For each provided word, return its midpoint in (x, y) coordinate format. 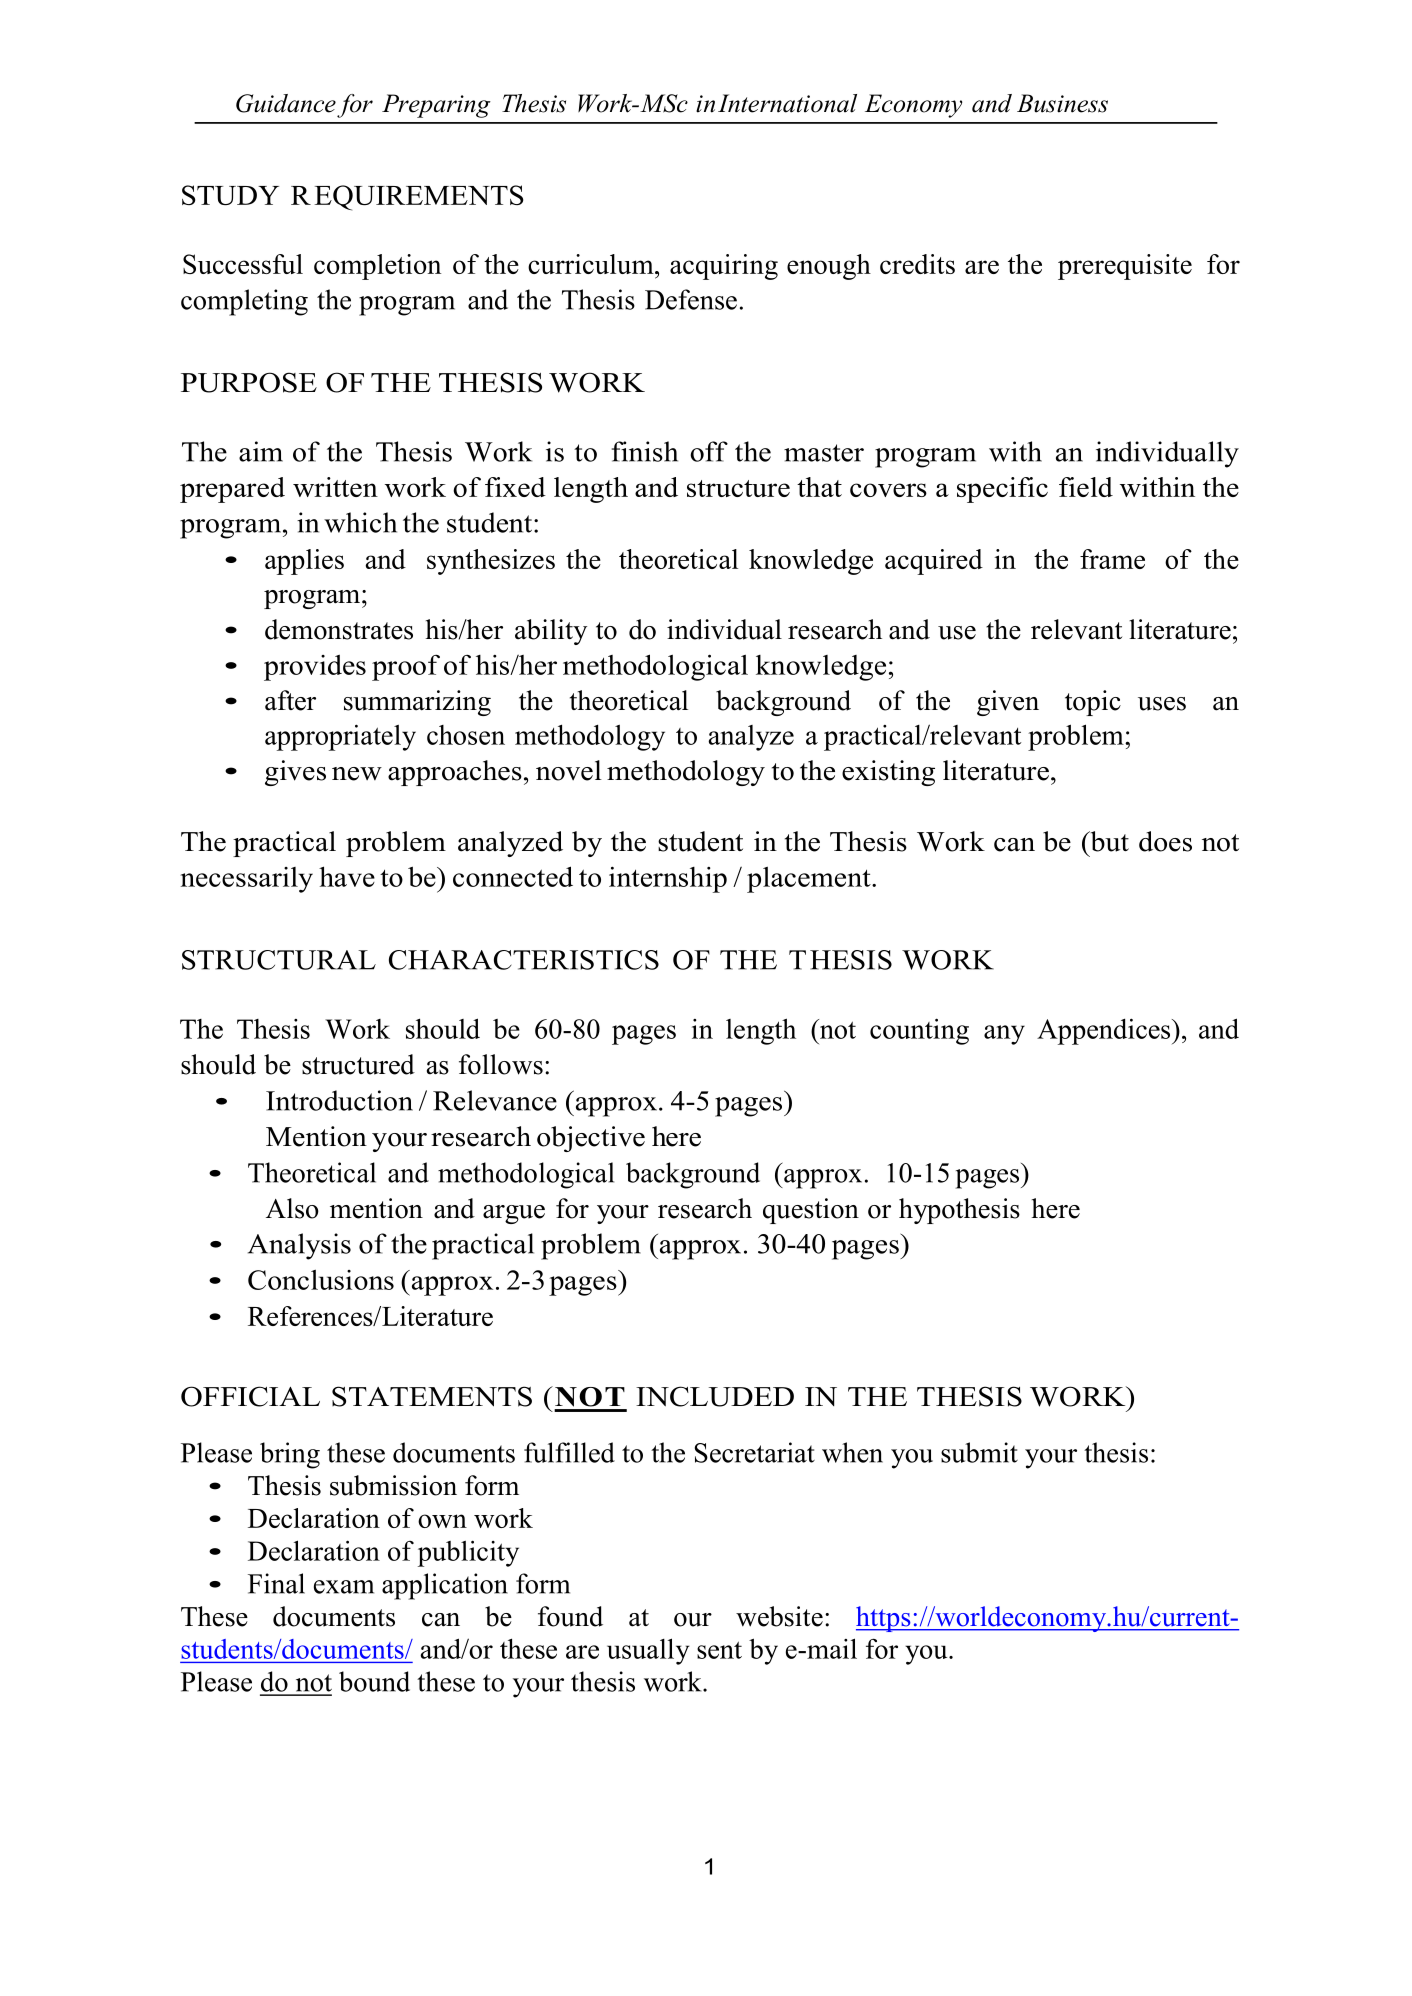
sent (719, 1650)
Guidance (286, 103)
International (787, 103)
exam (344, 1587)
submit (979, 1452)
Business (1062, 103)
